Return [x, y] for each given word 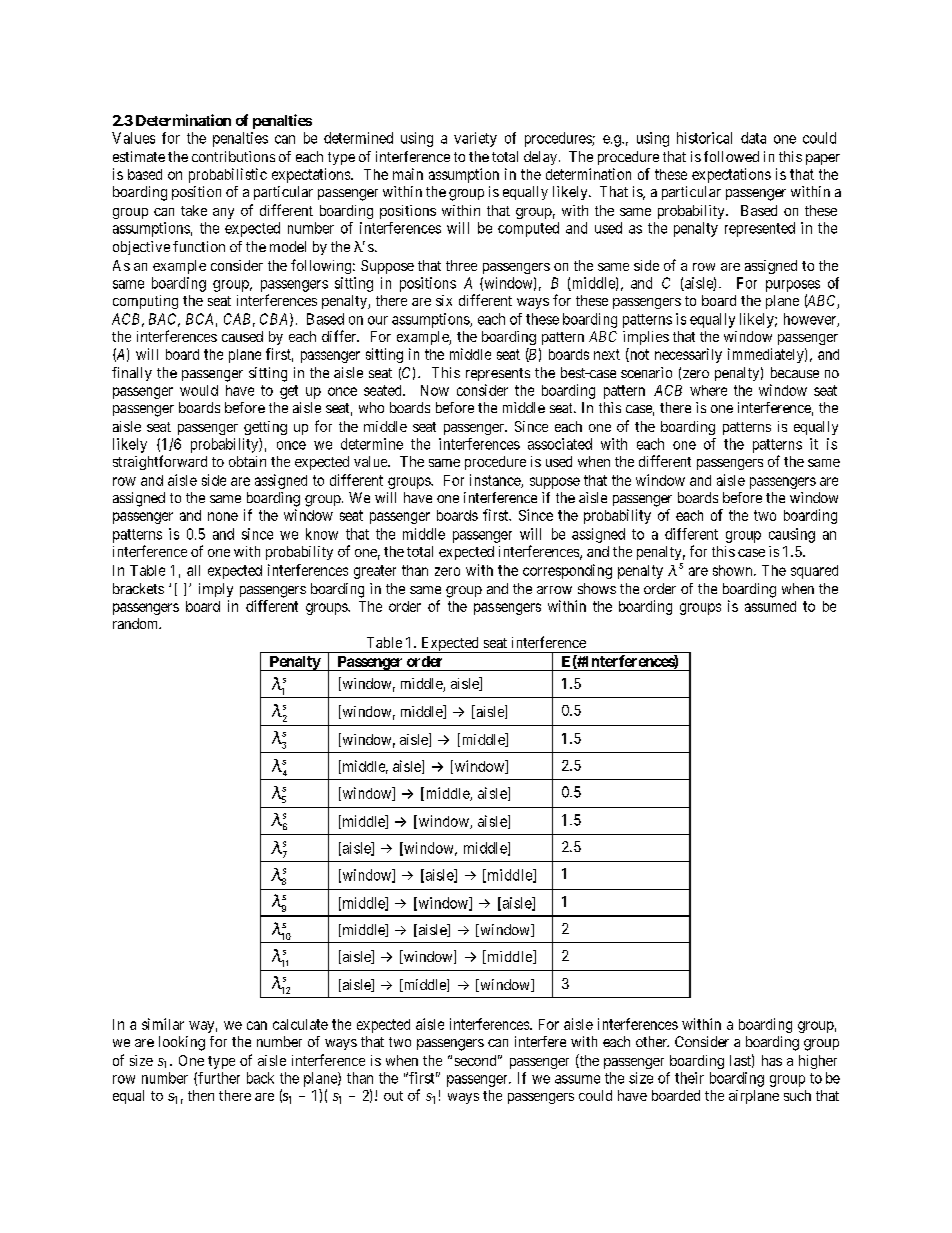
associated [560, 444]
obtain [247, 461]
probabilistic [228, 175]
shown [734, 570]
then [201, 1095]
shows [597, 588]
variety [475, 139]
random [137, 623]
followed [731, 156]
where [708, 390]
